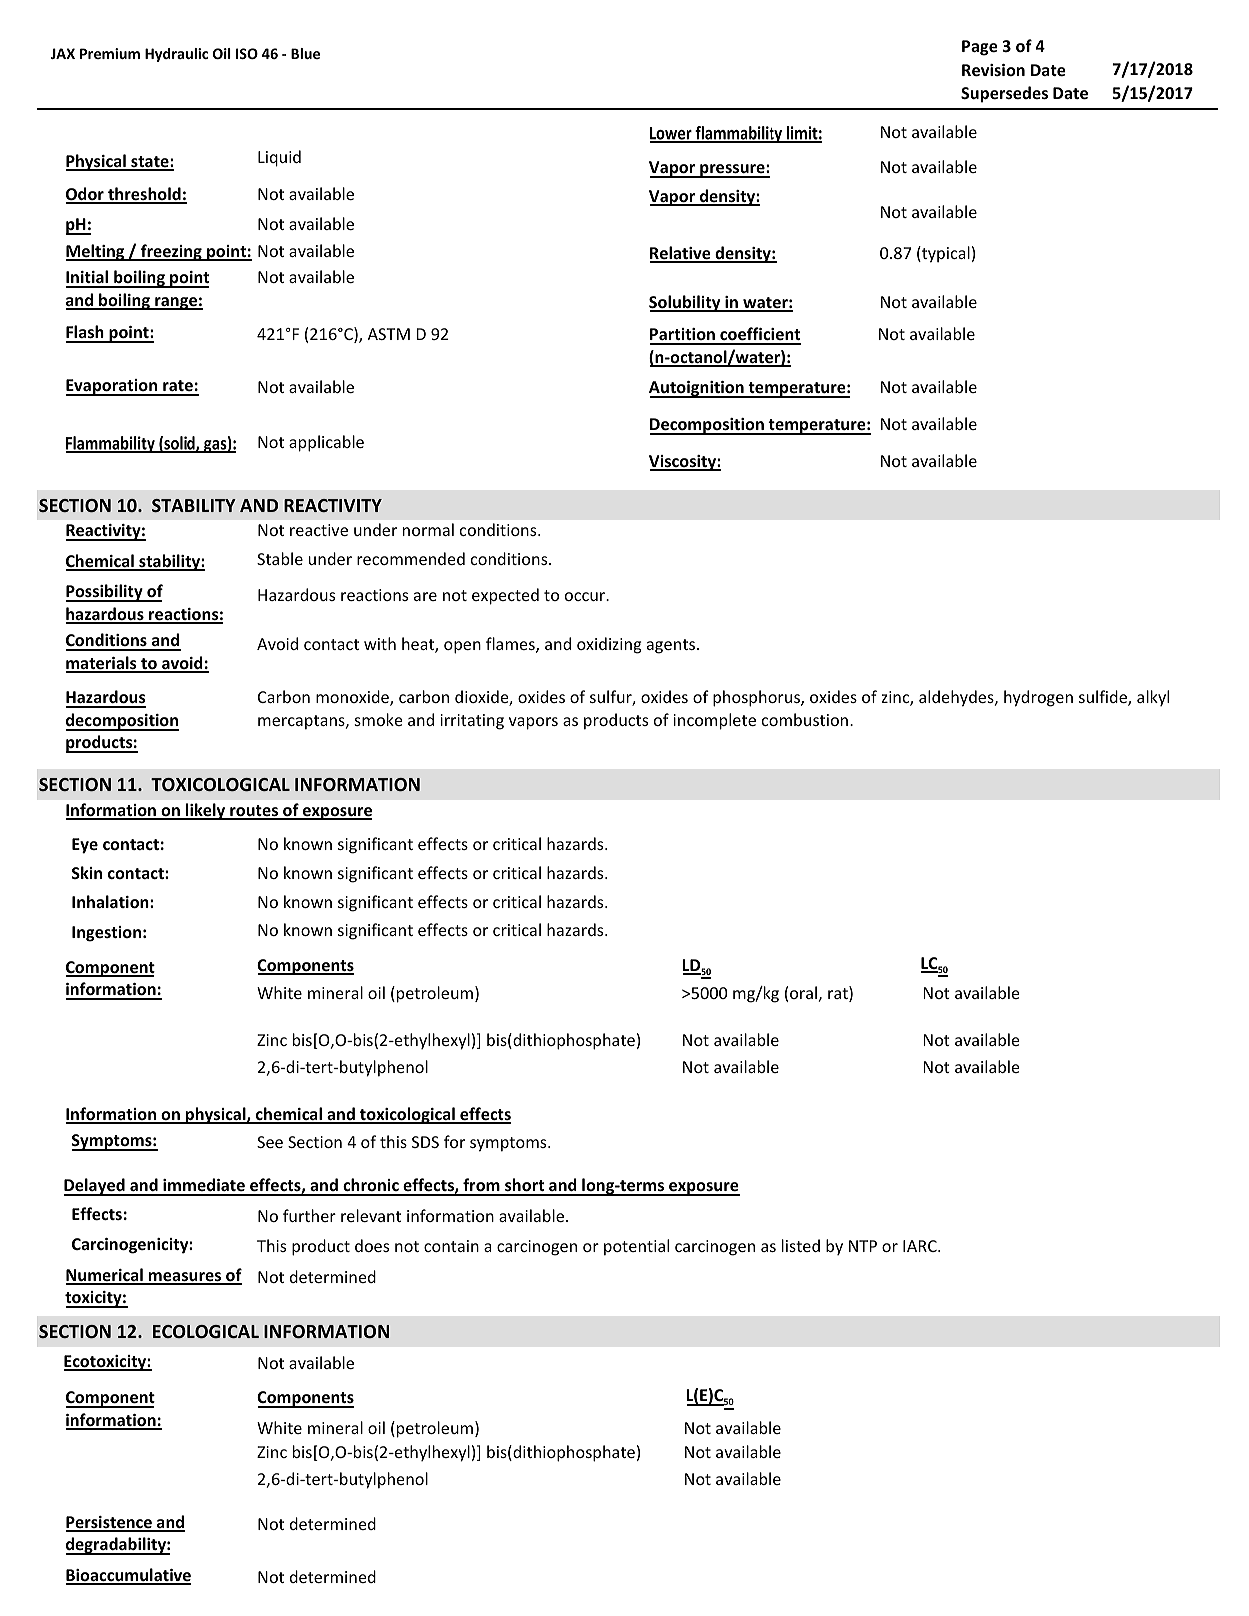 The height and width of the document is (1616, 1249). Describe the element at coordinates (1038, 698) in the document. I see `hydrogen` at that location.
